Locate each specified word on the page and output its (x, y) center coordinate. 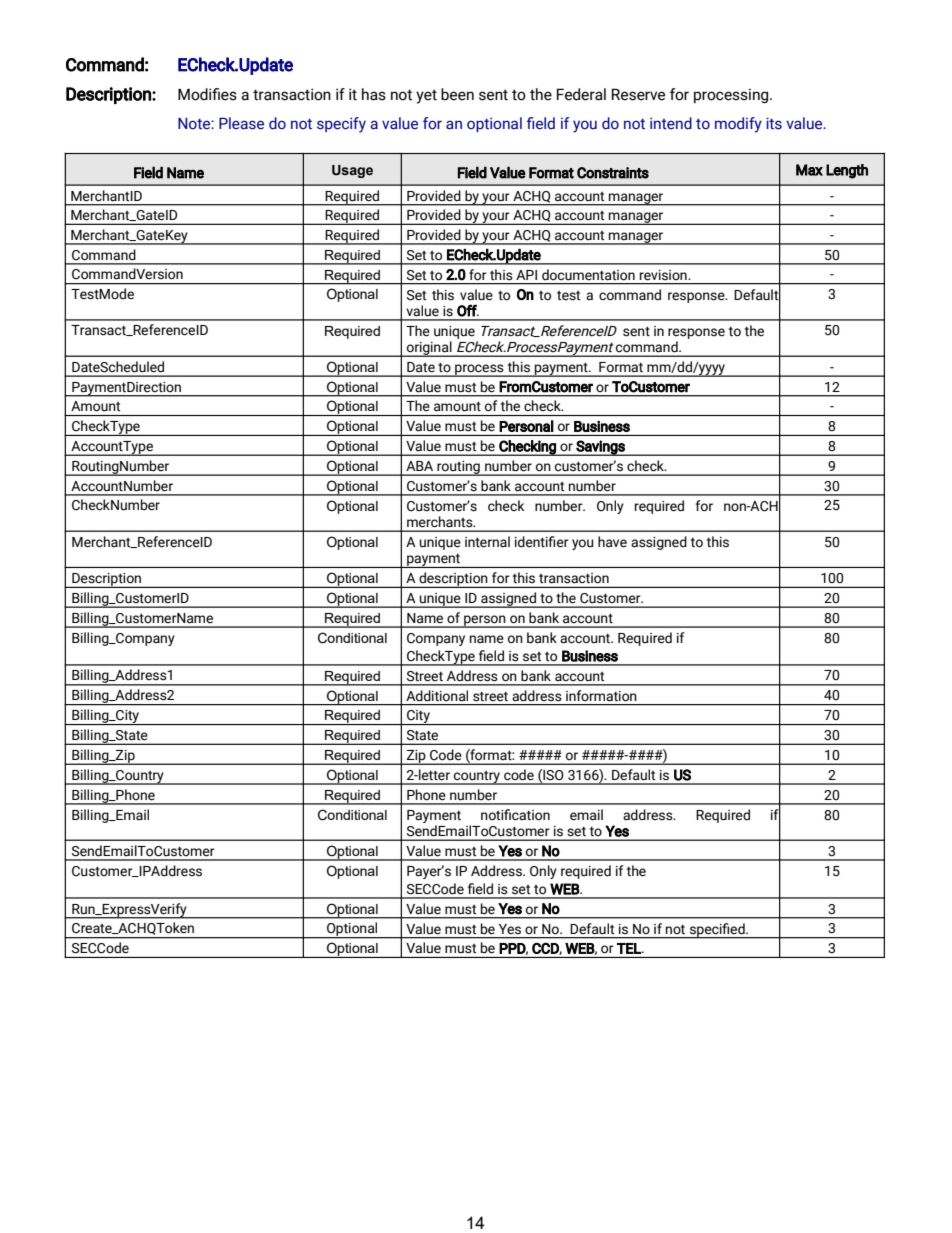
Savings (600, 448)
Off (468, 310)
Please (241, 123)
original (429, 349)
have (612, 542)
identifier (542, 542)
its (774, 123)
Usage (352, 171)
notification (515, 815)
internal (487, 542)
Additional (437, 696)
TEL (630, 948)
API (526, 275)
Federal (581, 94)
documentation (588, 275)
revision (664, 275)
